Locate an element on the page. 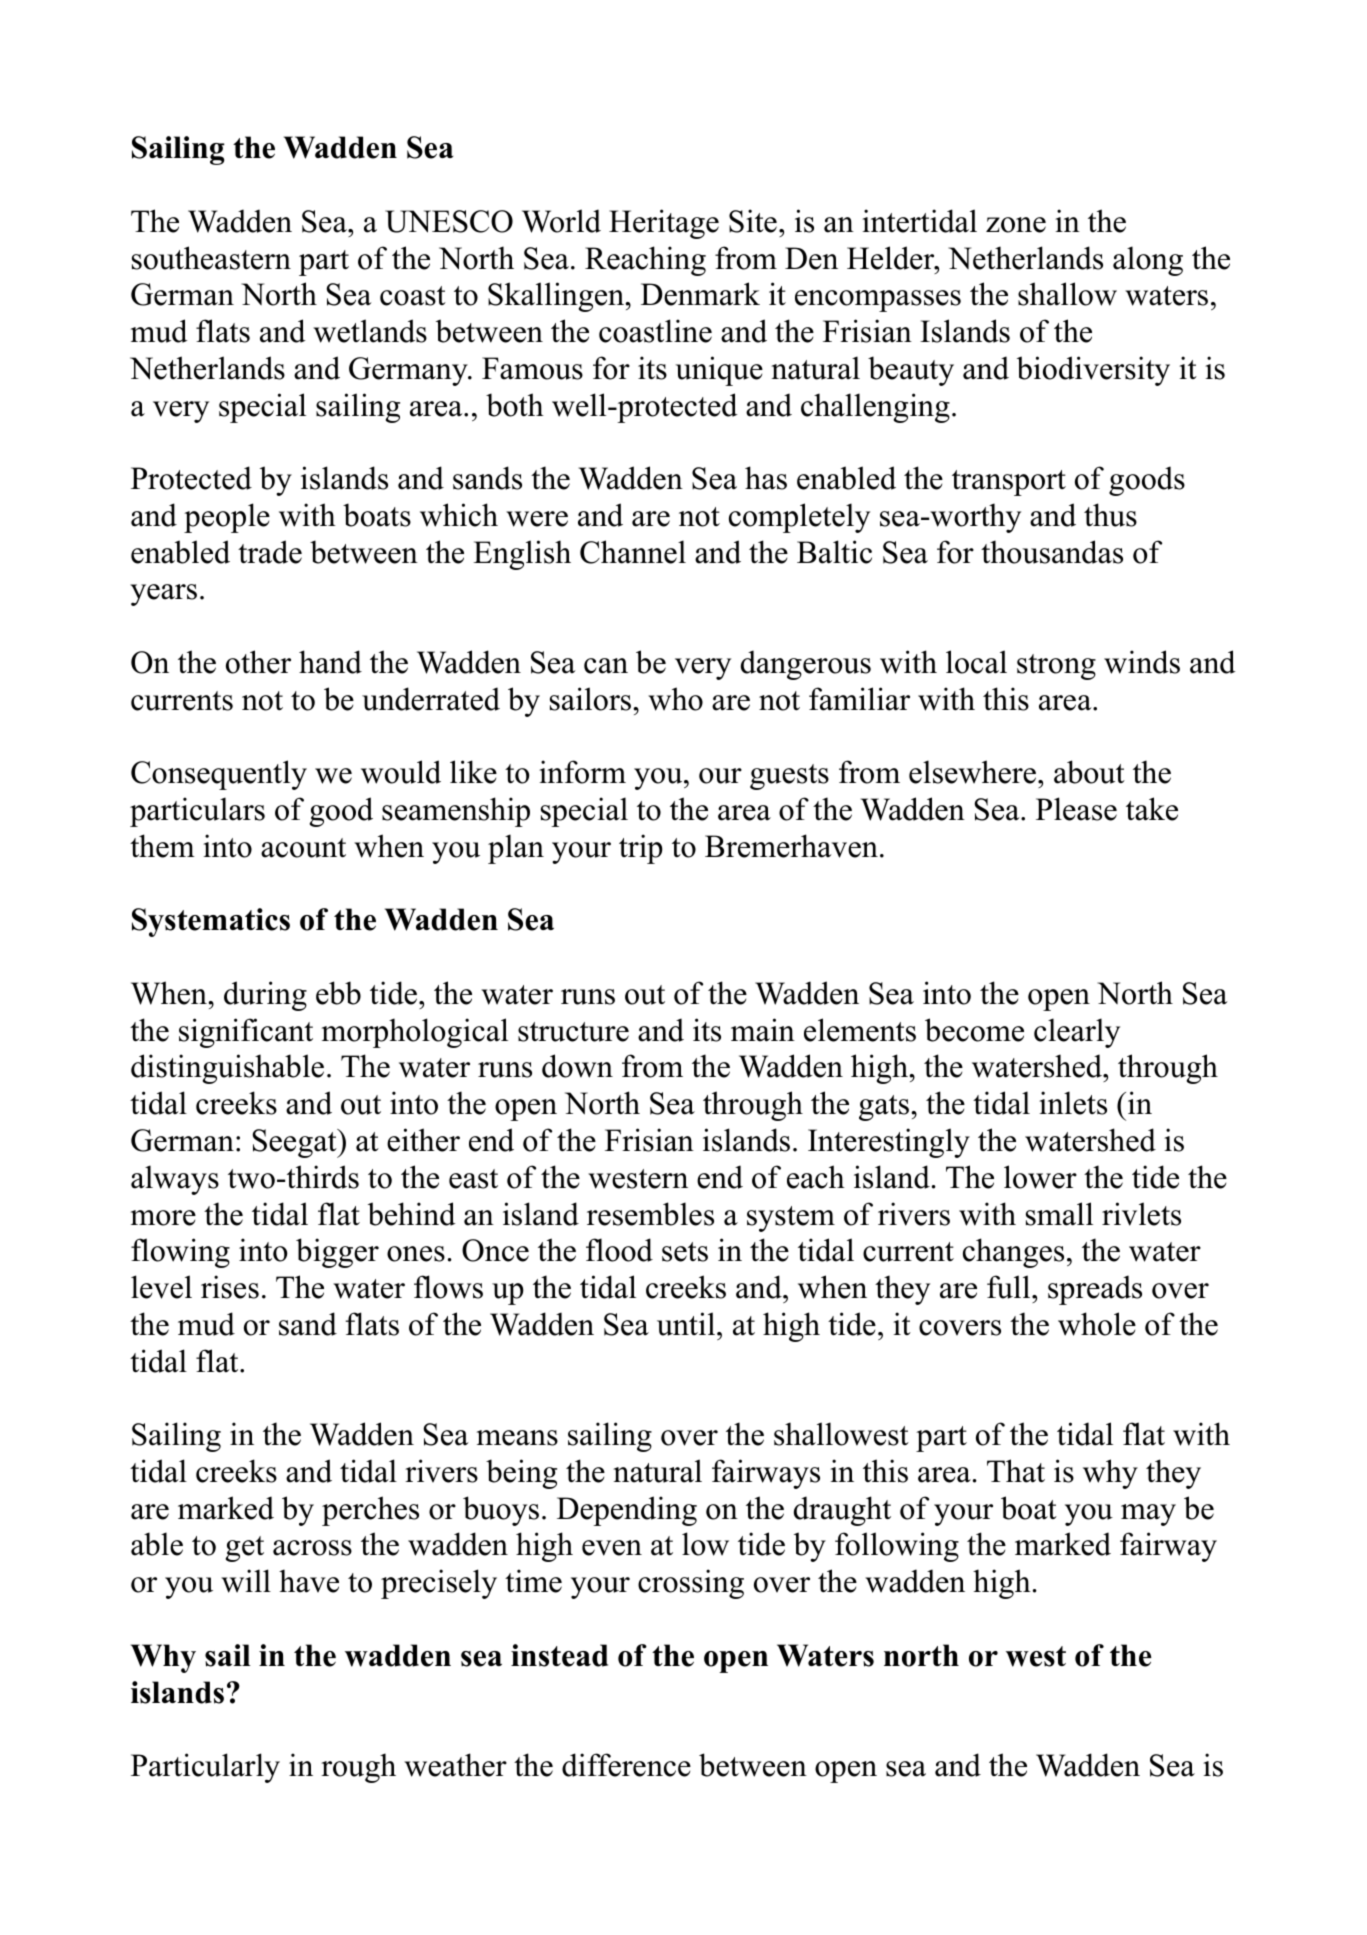 Image resolution: width=1367 pixels, height=1935 pixels. Denmark is located at coordinates (700, 294).
